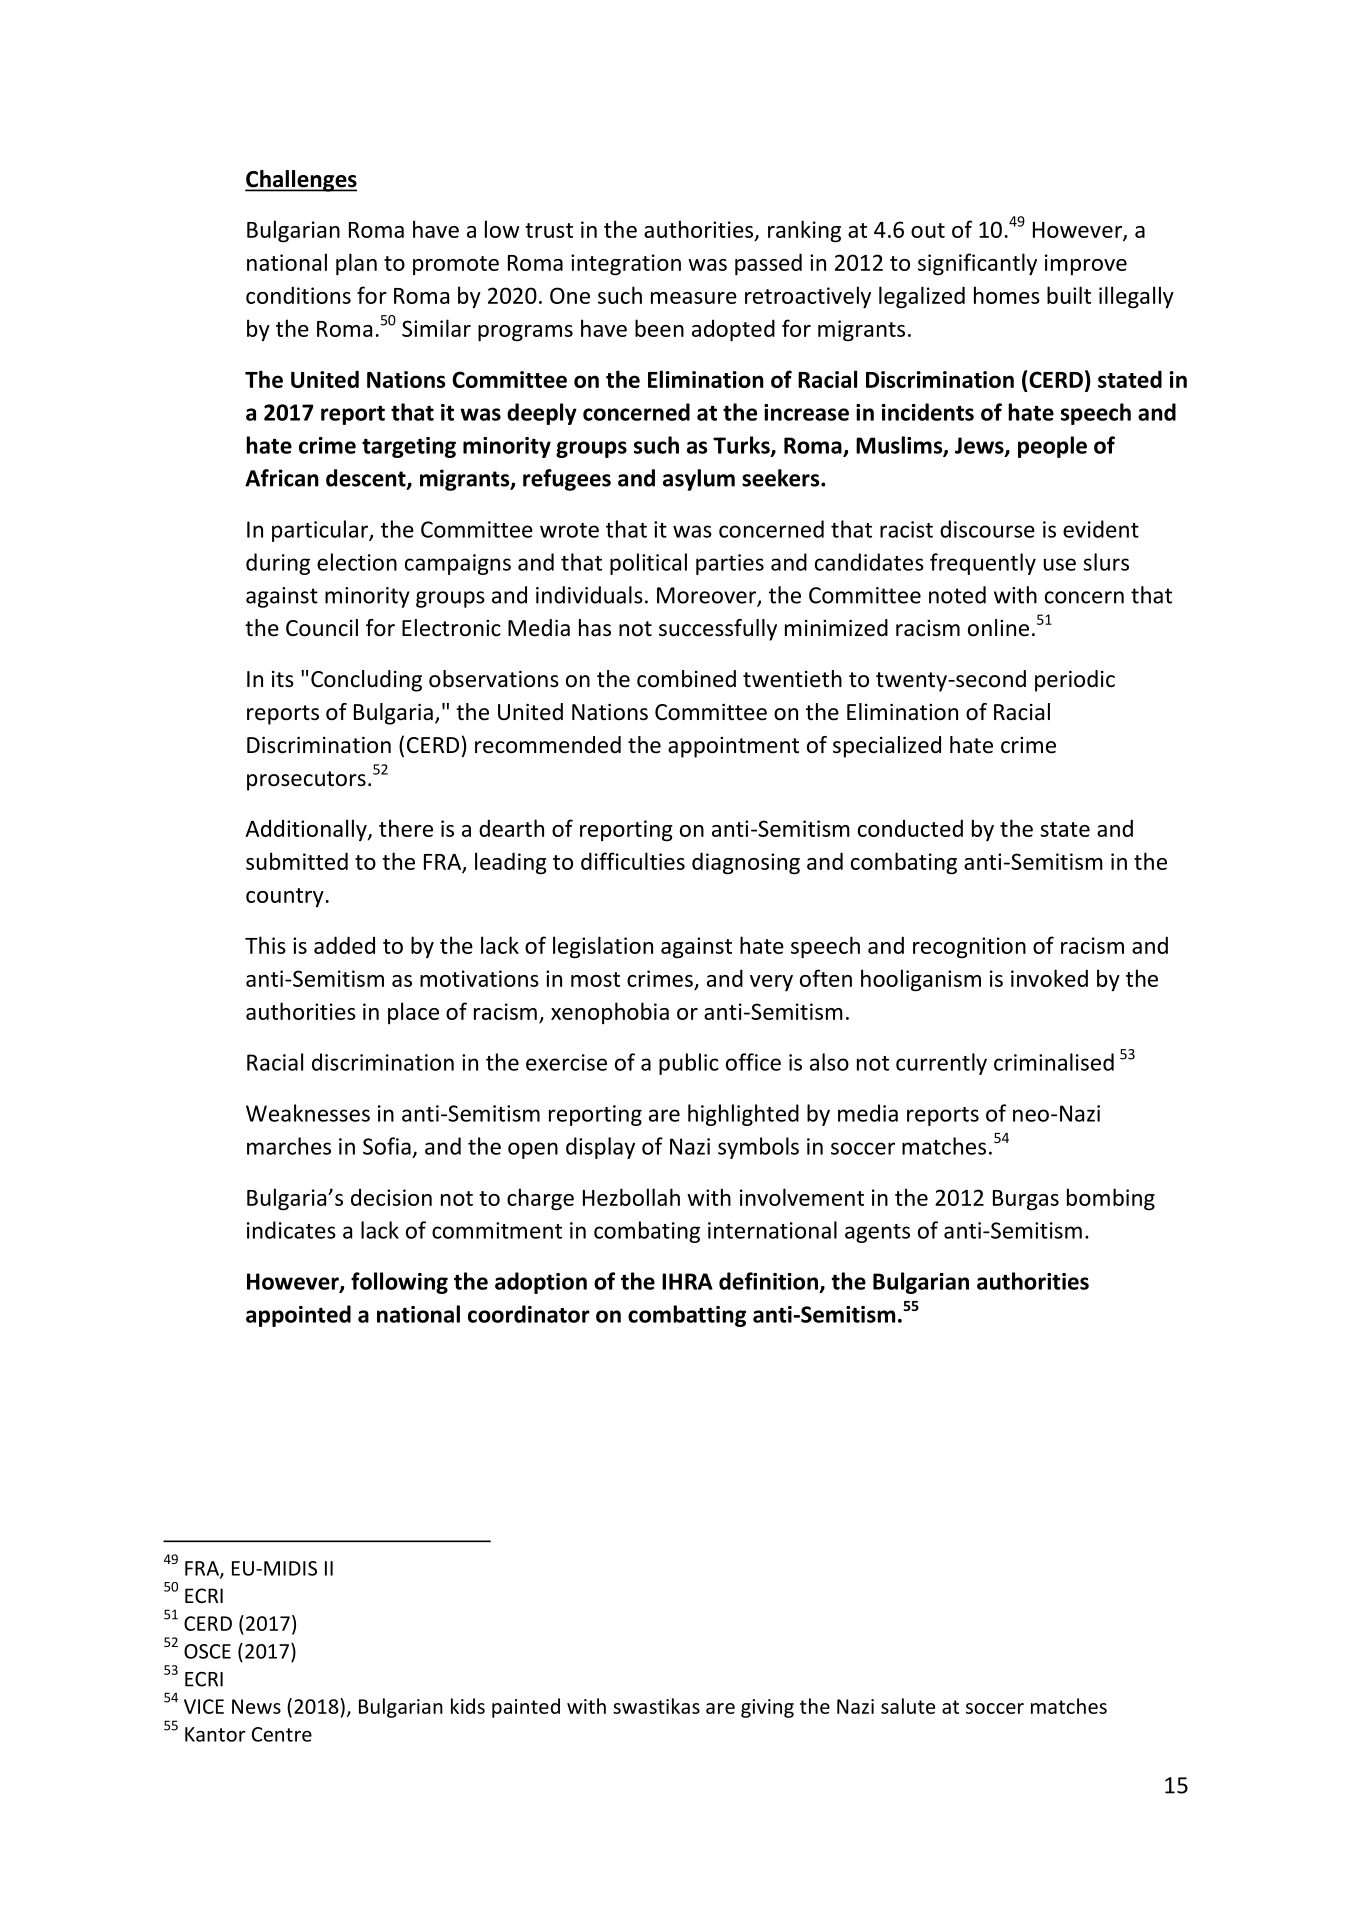 Image resolution: width=1352 pixels, height=1911 pixels. What do you see at coordinates (1075, 681) in the screenshot?
I see `periodic` at bounding box center [1075, 681].
